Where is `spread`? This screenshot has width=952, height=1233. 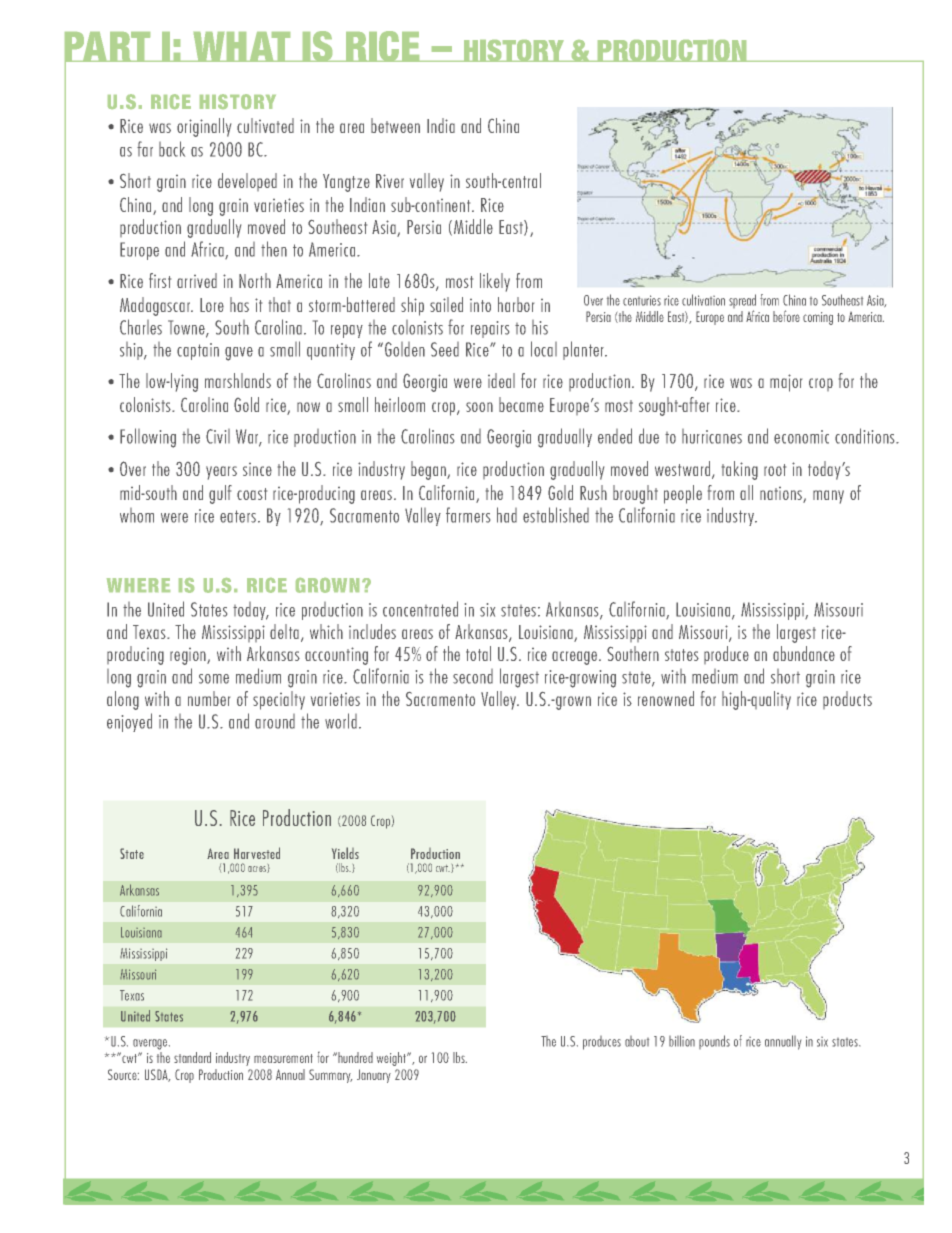 spread is located at coordinates (742, 302).
